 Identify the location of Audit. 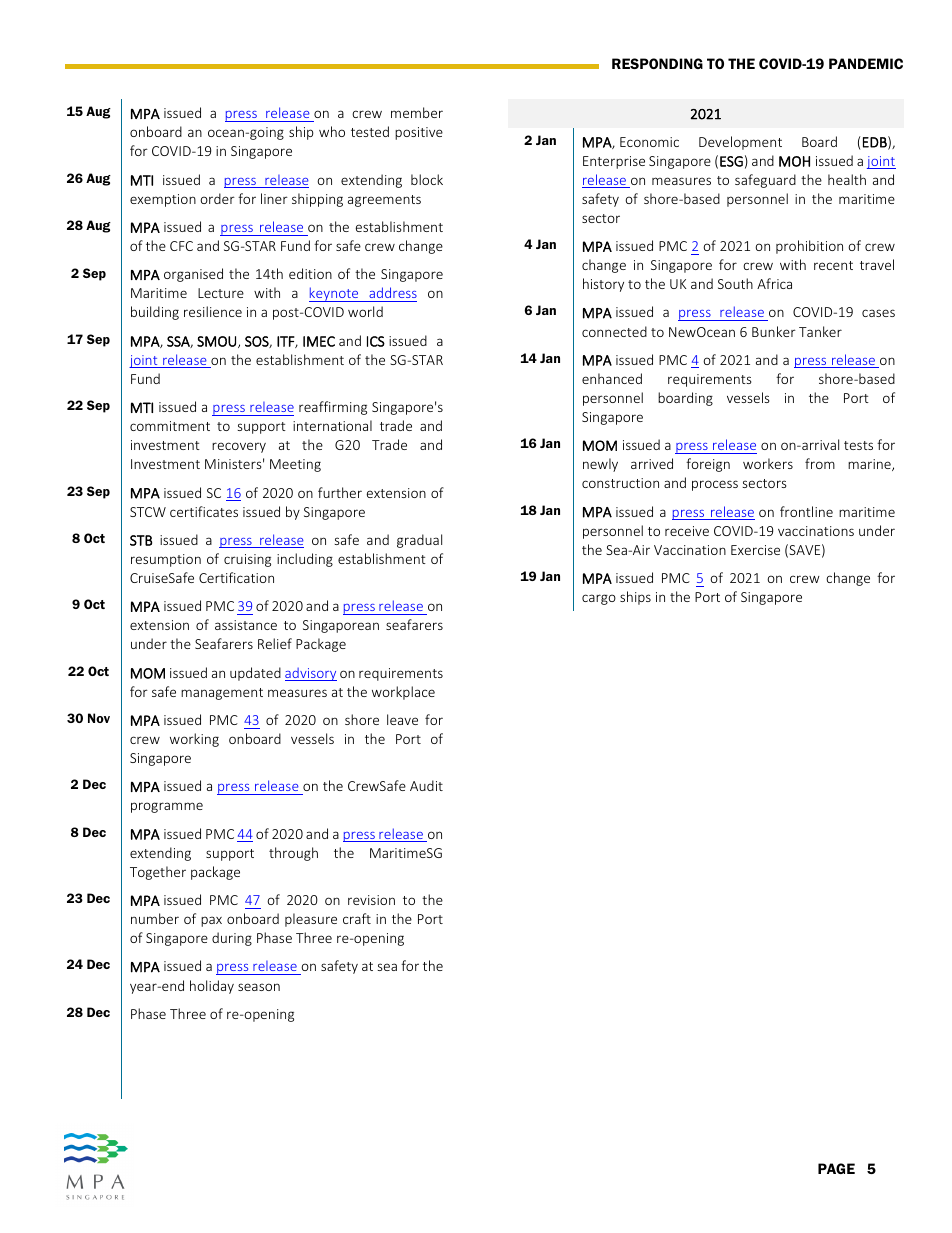
(426, 785).
